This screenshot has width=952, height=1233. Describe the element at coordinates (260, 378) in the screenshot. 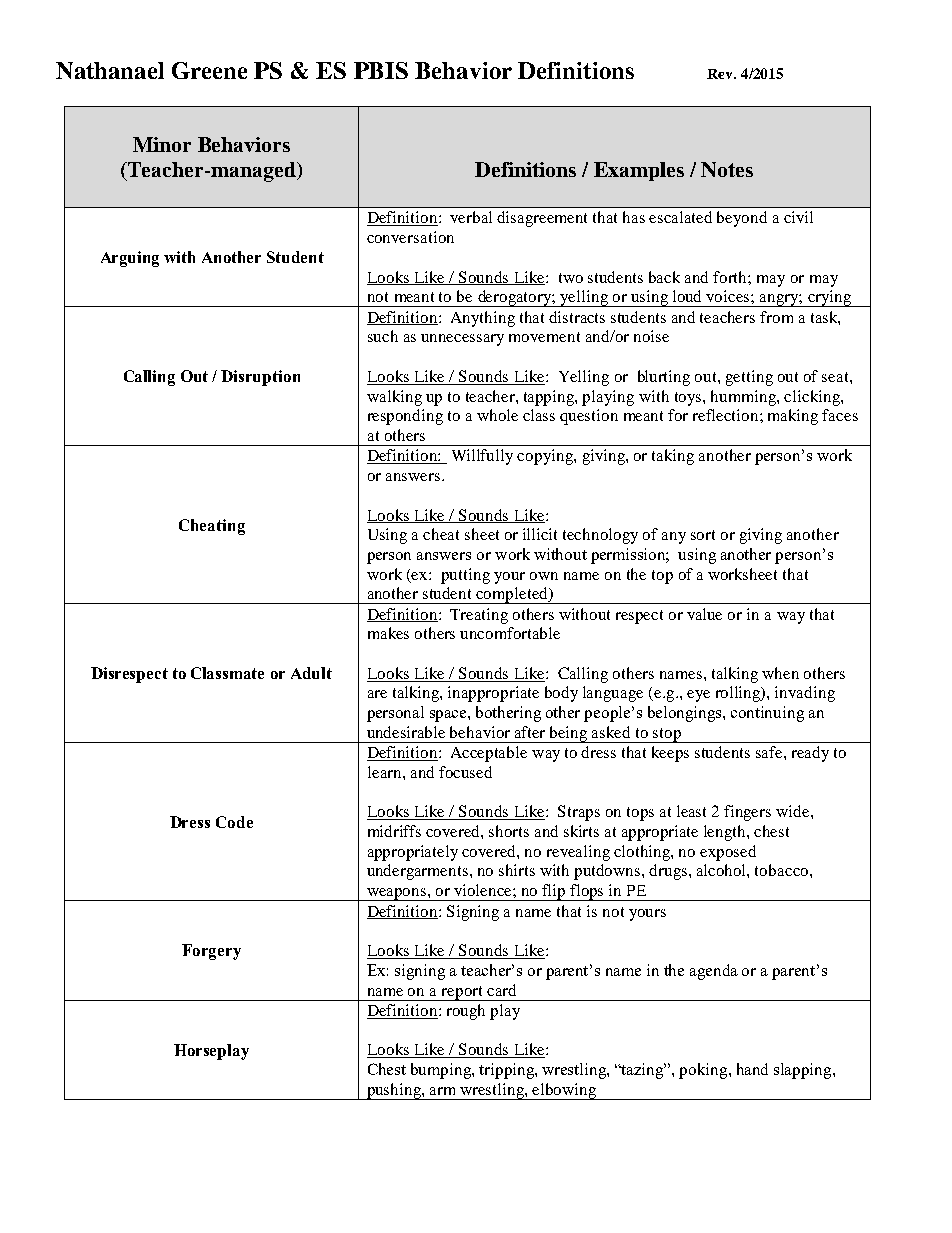

I see `Disruption` at that location.
